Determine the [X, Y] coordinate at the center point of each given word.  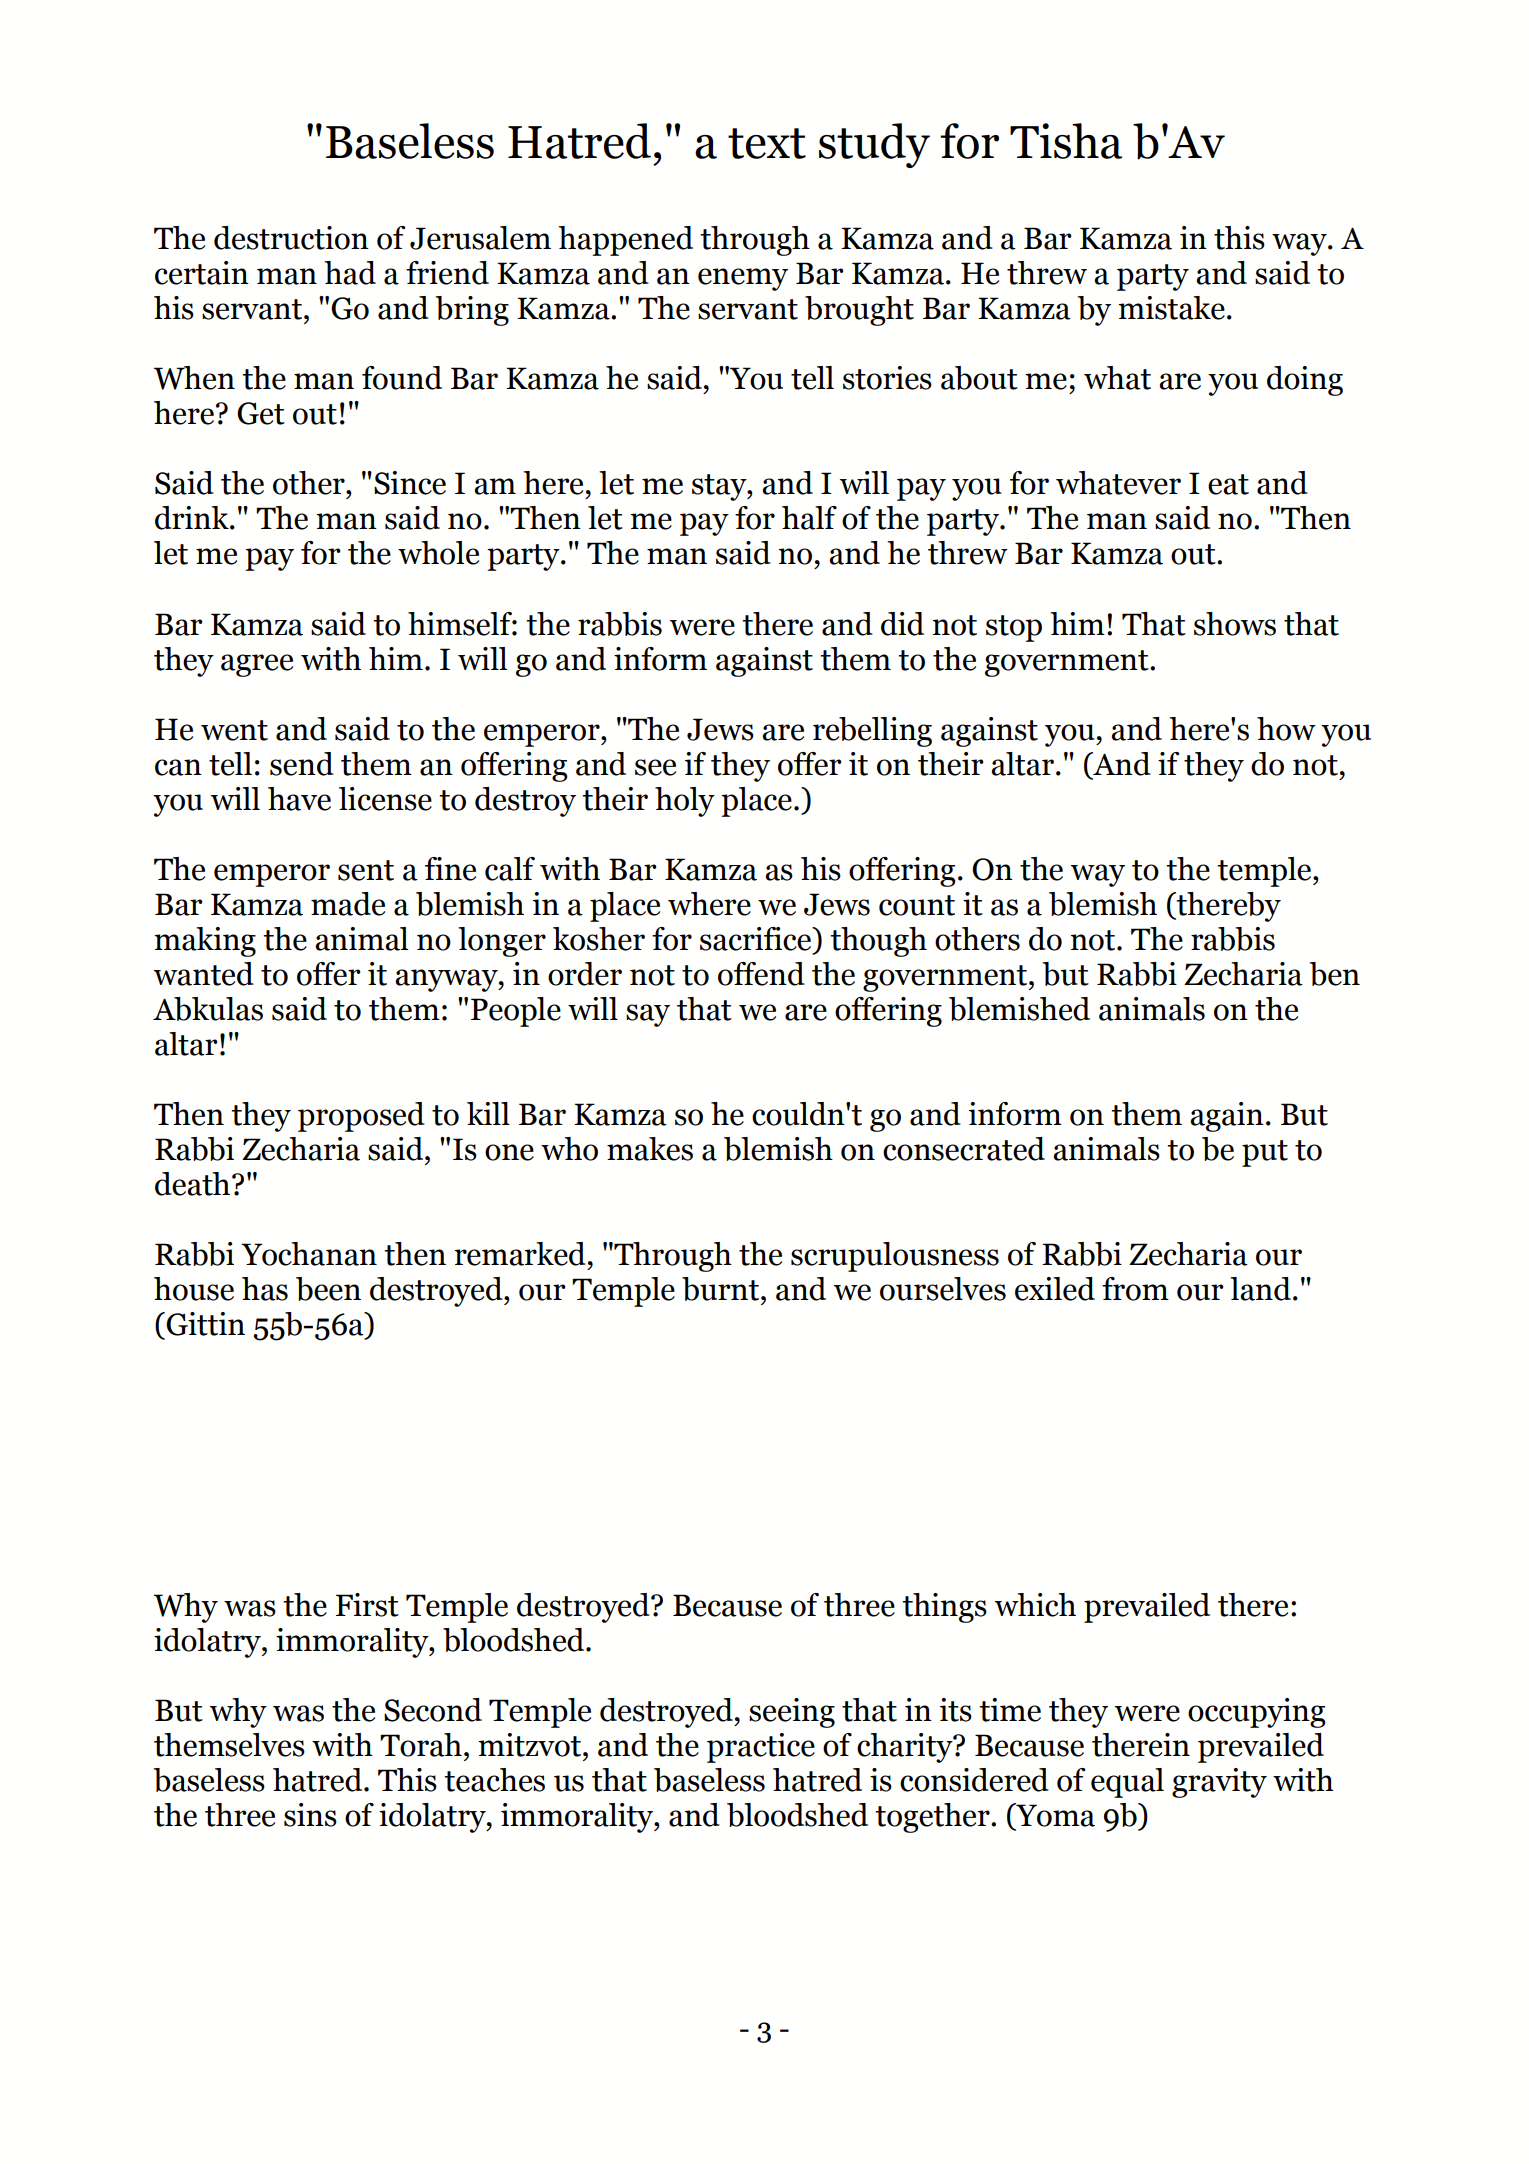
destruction [291, 238]
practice [761, 1748]
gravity [1219, 1783]
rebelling [872, 732]
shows [1235, 624]
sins [310, 1815]
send [302, 764]
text [767, 143]
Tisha [1066, 141]
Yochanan [309, 1254]
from [1135, 1289]
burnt [720, 1289]
